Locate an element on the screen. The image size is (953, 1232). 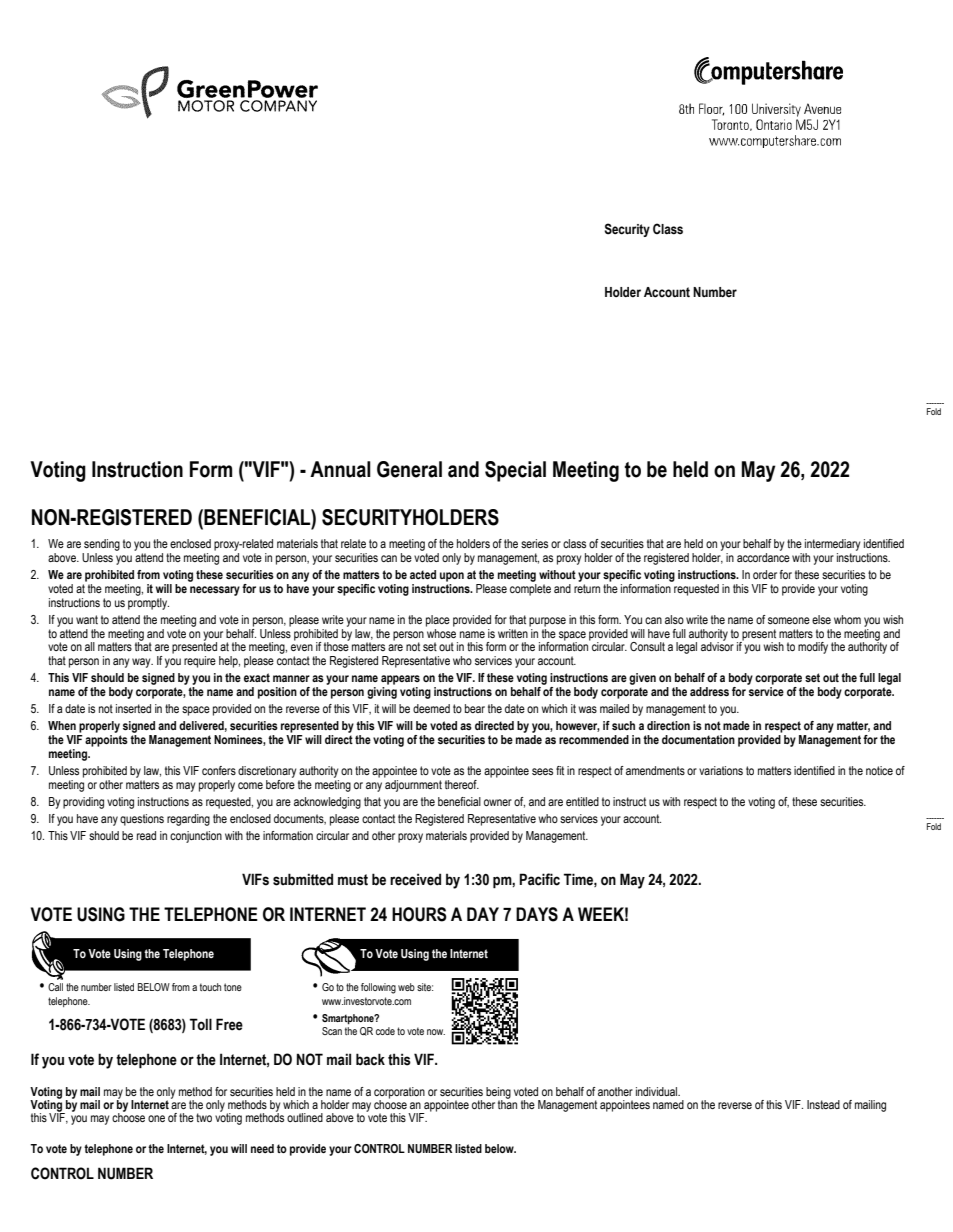
Special is located at coordinates (515, 471).
